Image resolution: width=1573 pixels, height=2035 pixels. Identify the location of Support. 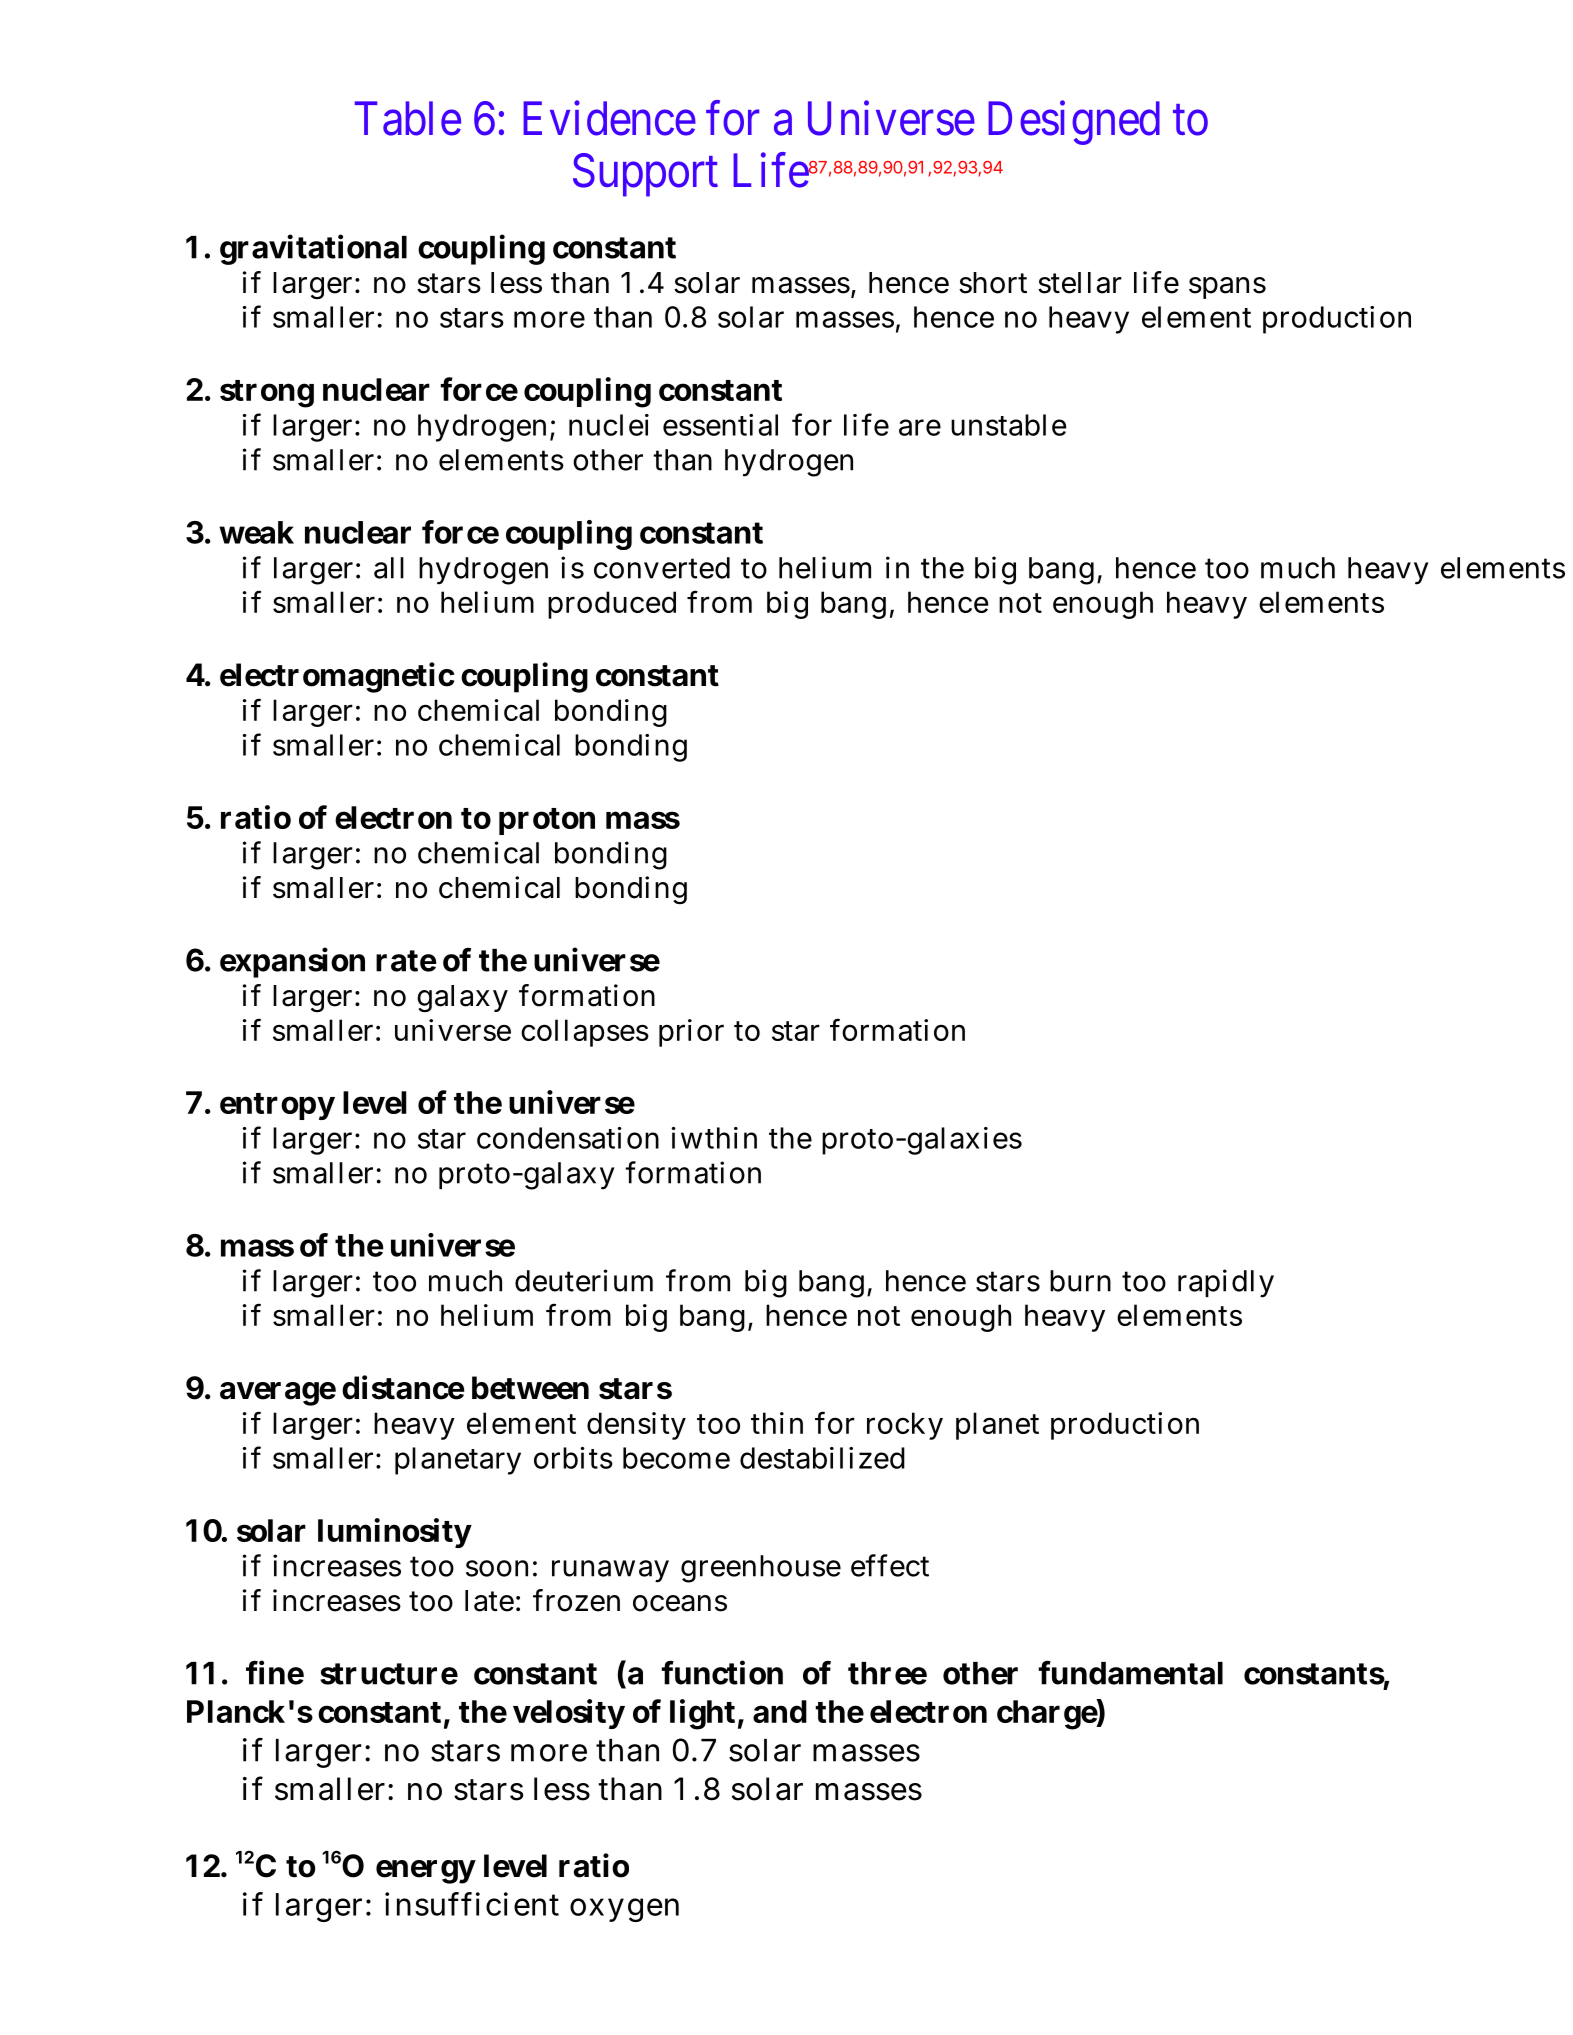
(645, 175).
